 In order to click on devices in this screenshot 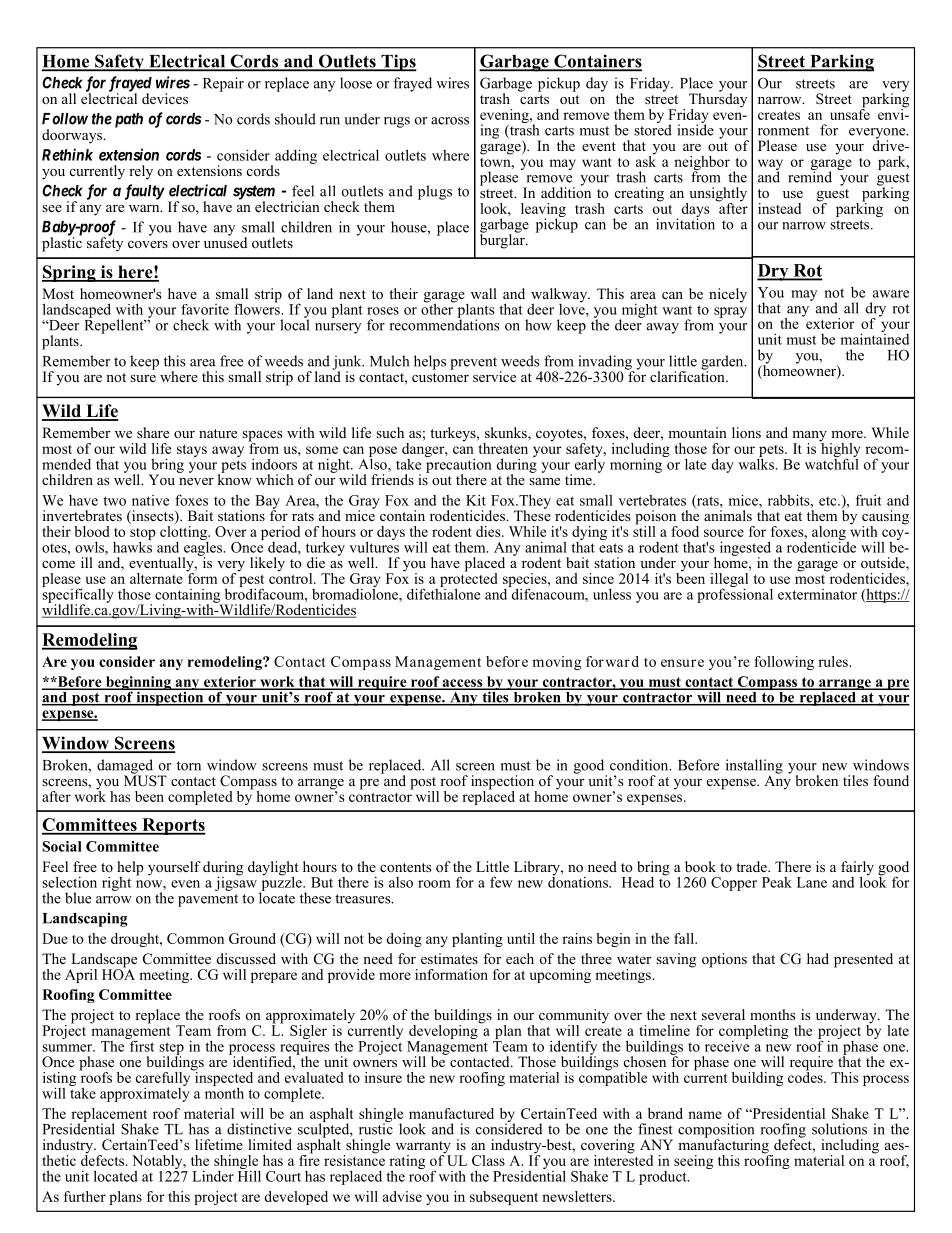, I will do `click(165, 98)`.
